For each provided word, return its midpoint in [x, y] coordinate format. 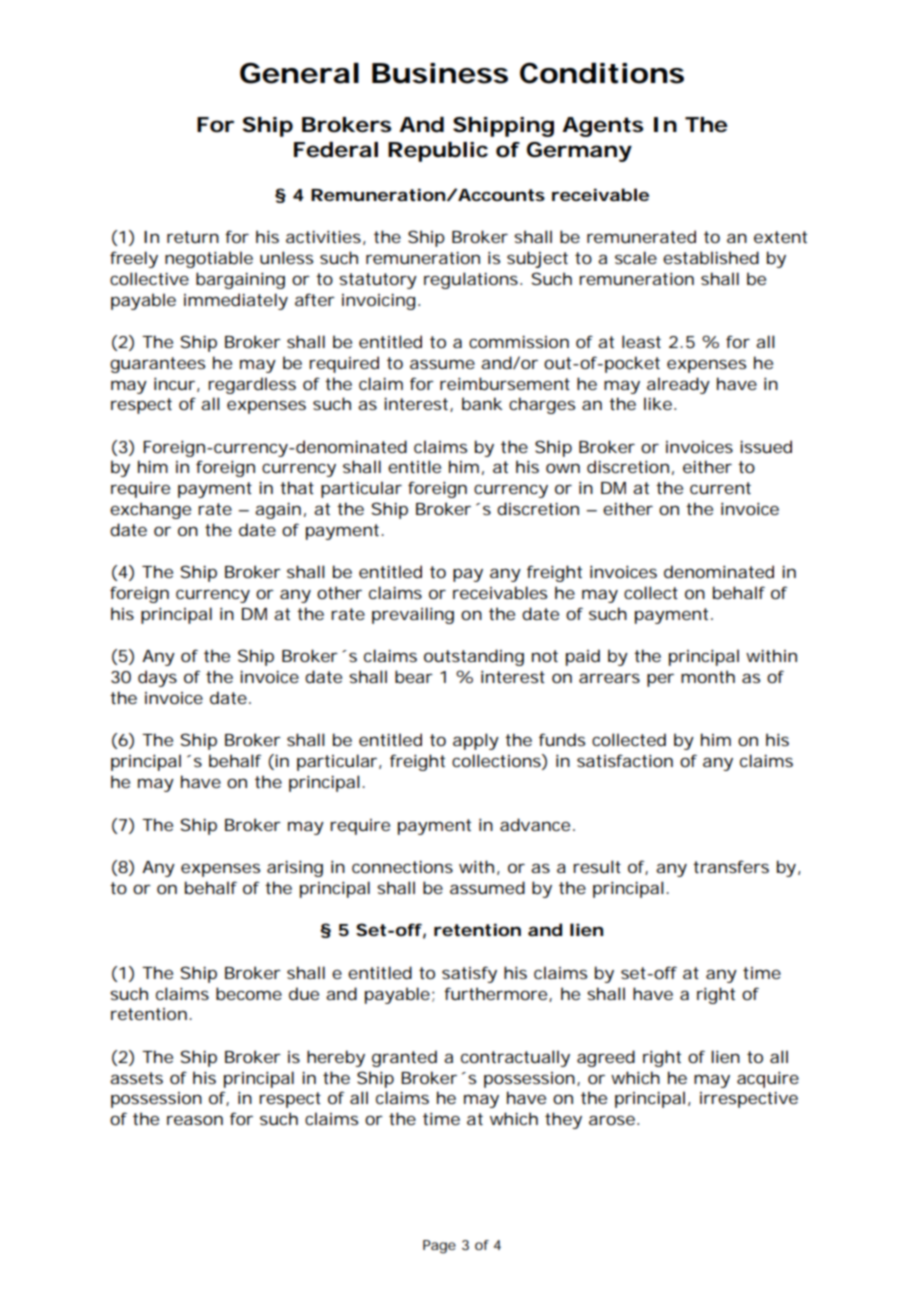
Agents [602, 127]
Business [440, 73]
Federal [336, 150]
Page [439, 1247]
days [157, 678]
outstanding [474, 657]
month [708, 676]
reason [195, 1120]
